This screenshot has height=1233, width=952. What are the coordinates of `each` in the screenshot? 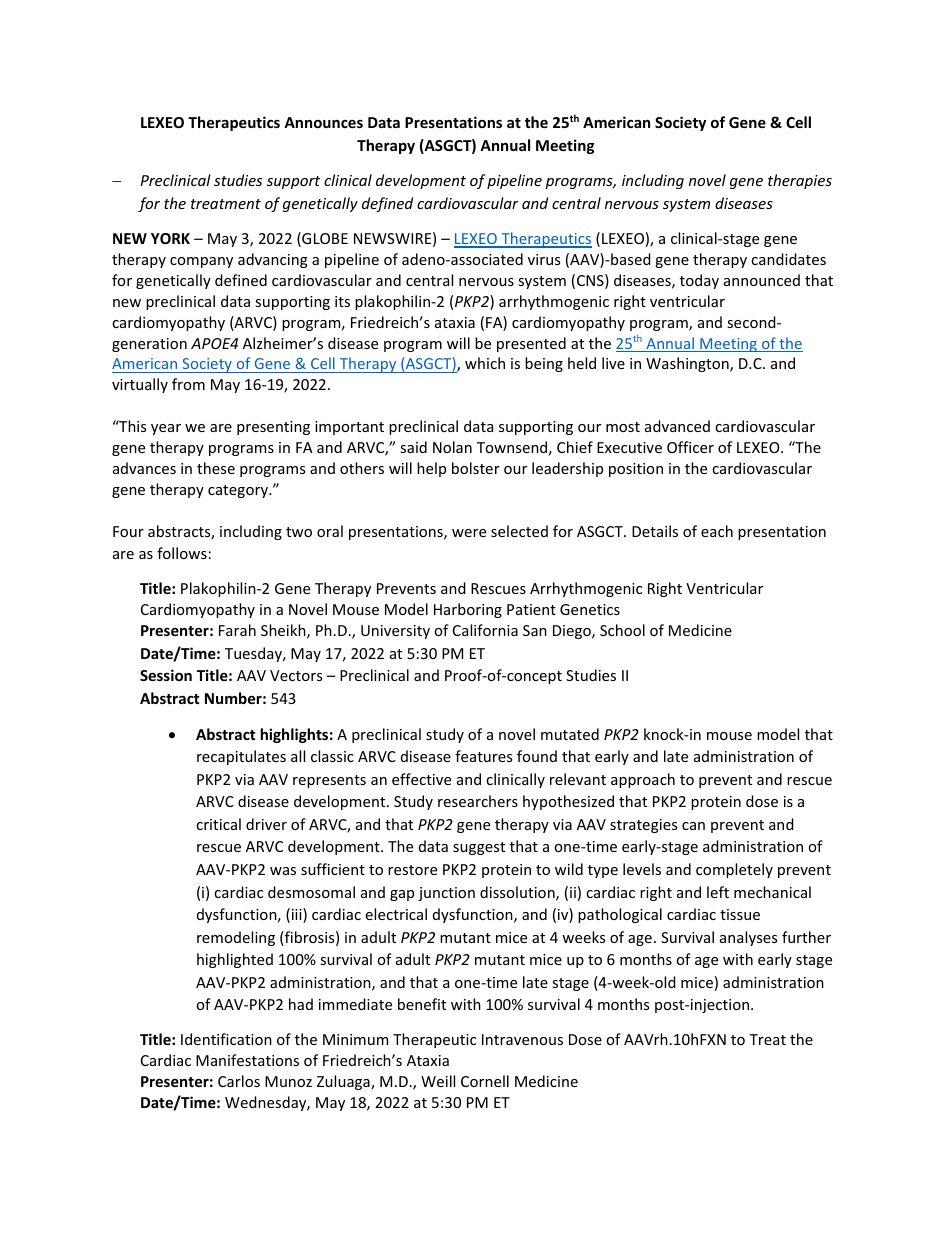 It's located at (717, 531).
